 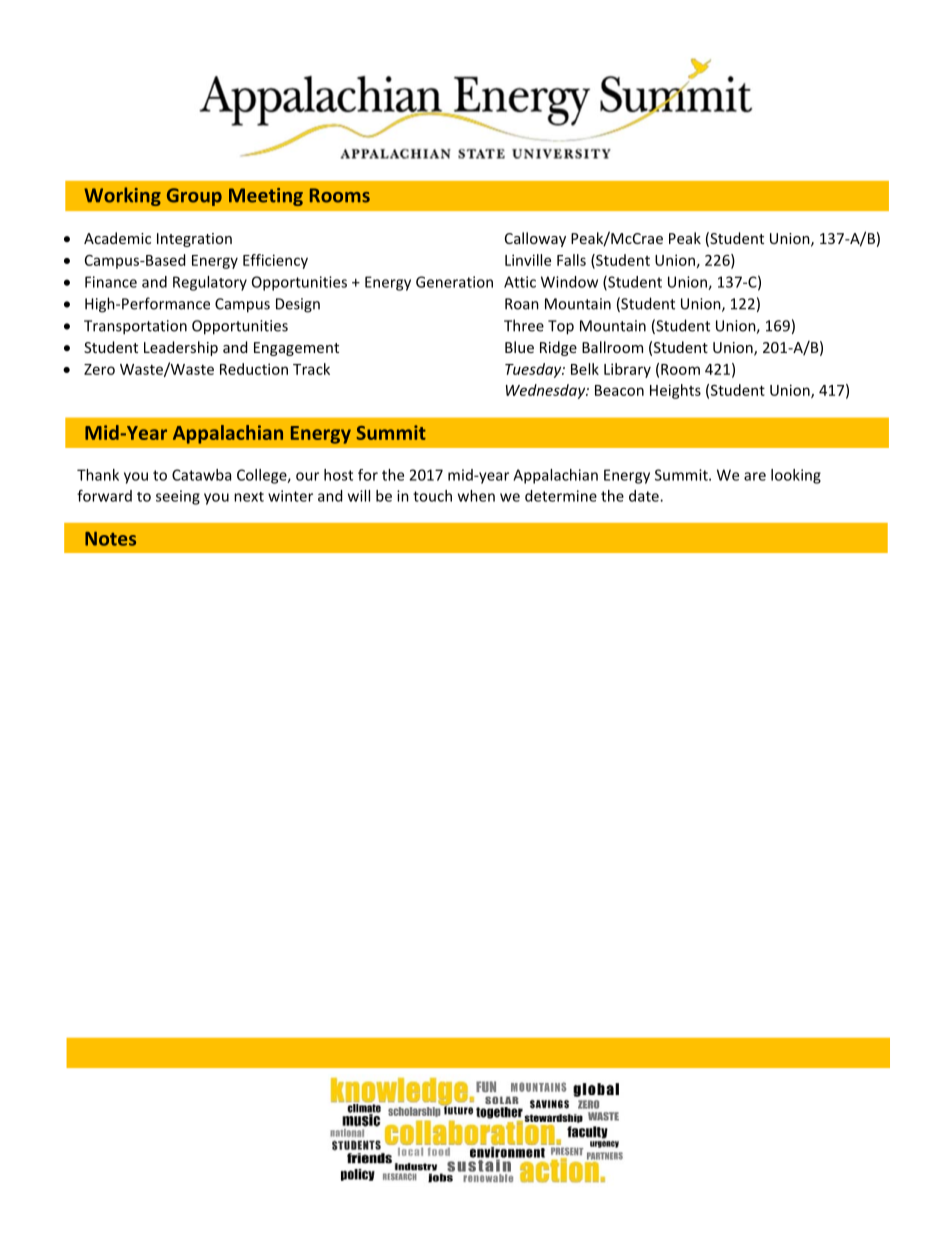 What do you see at coordinates (254, 369) in the screenshot?
I see `Reduction` at bounding box center [254, 369].
